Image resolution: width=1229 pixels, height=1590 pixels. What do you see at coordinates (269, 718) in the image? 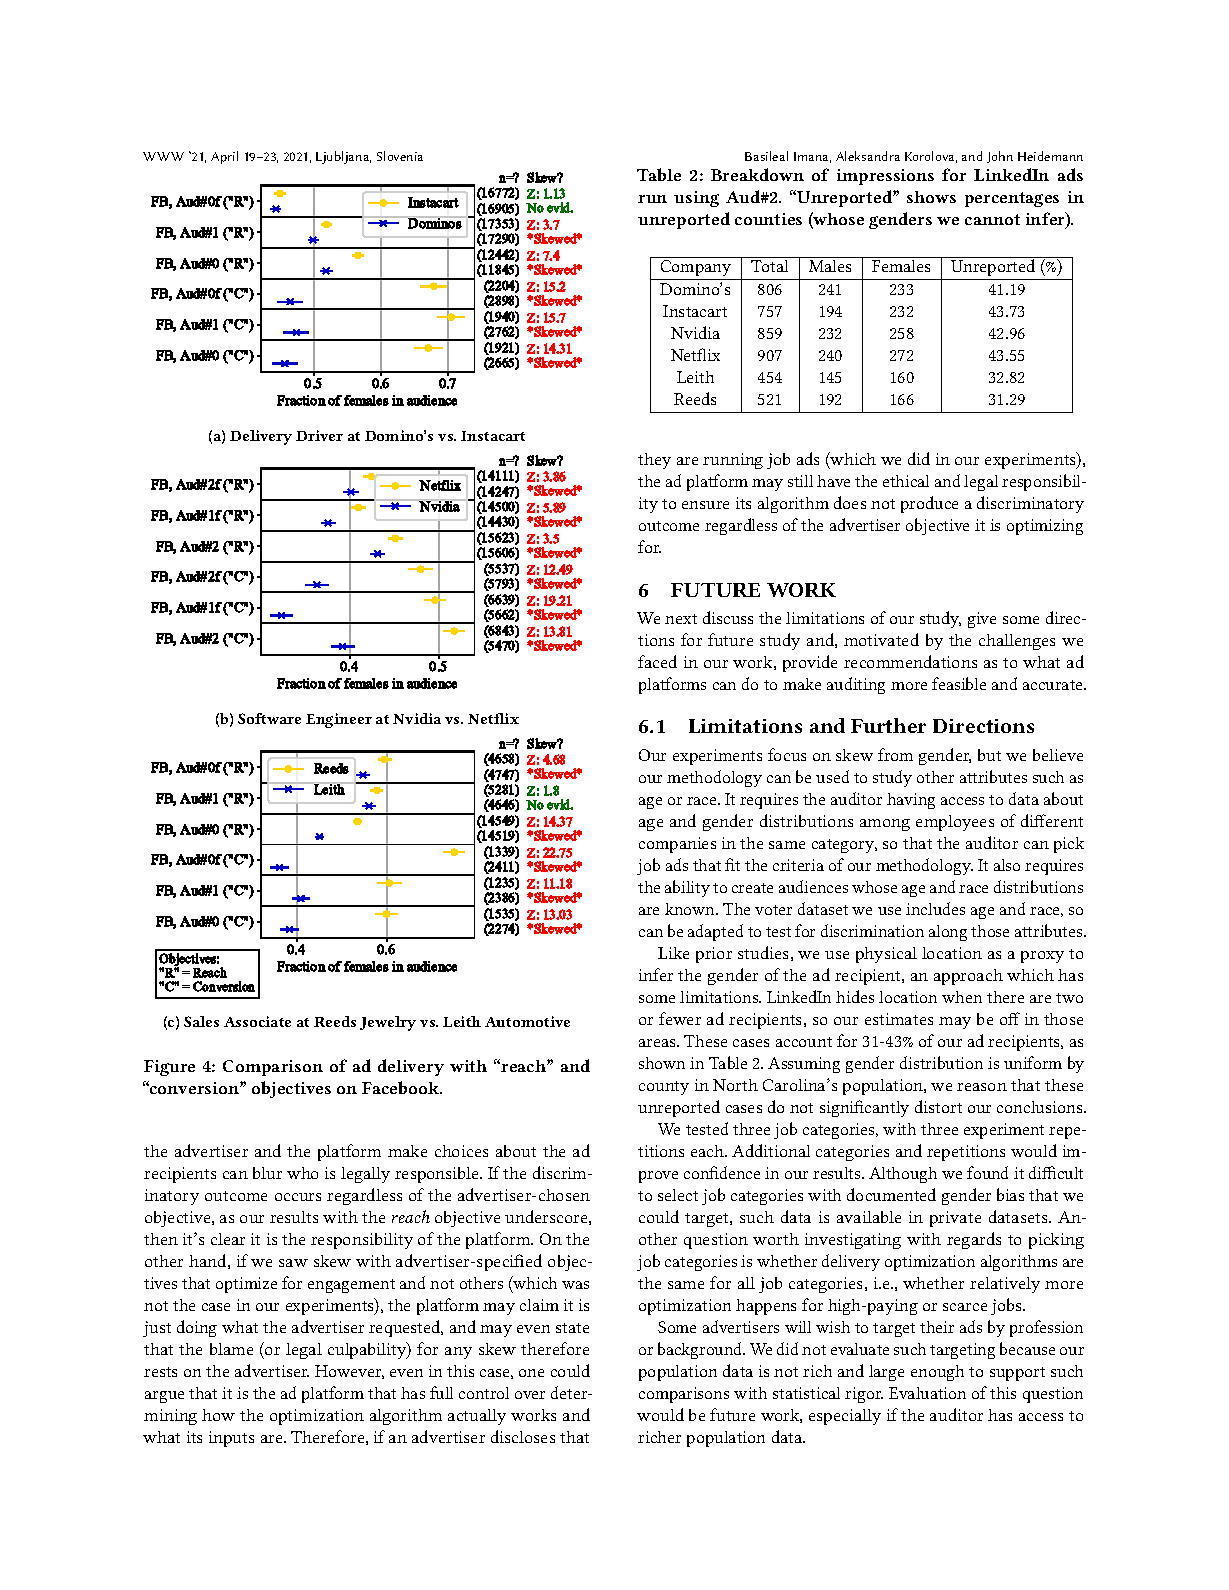
I see `Software` at bounding box center [269, 718].
